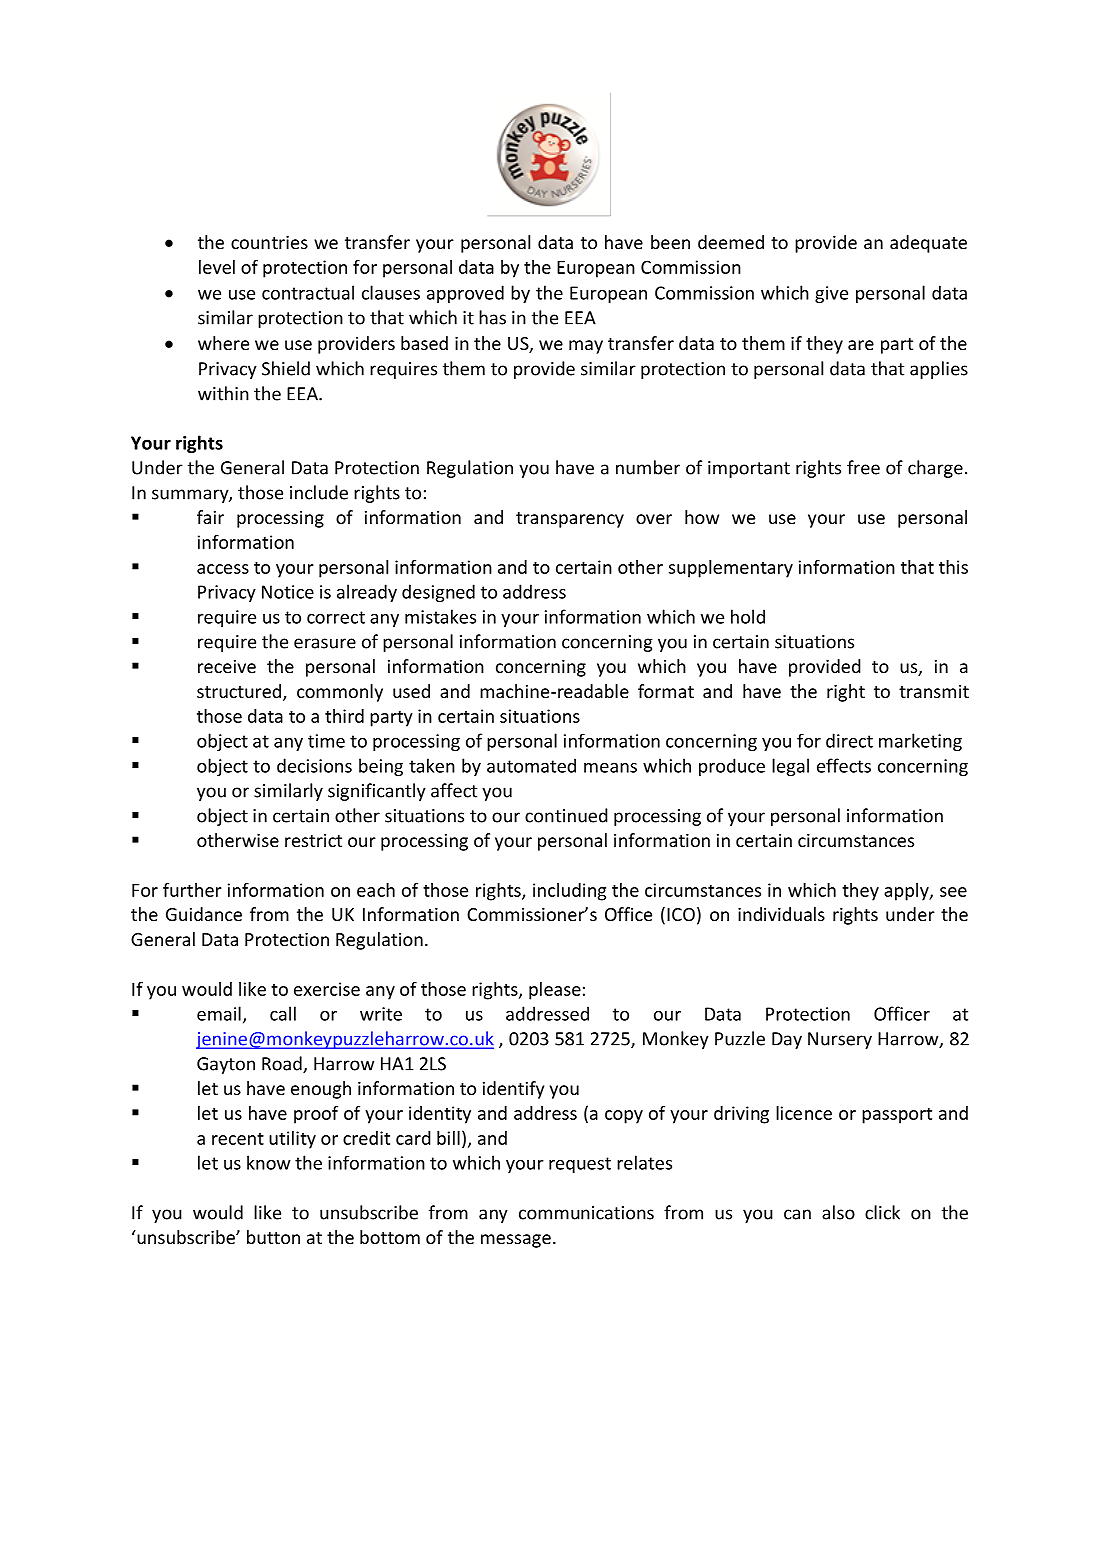 The height and width of the screenshot is (1556, 1100). What do you see at coordinates (492, 317) in the screenshot?
I see `has` at bounding box center [492, 317].
